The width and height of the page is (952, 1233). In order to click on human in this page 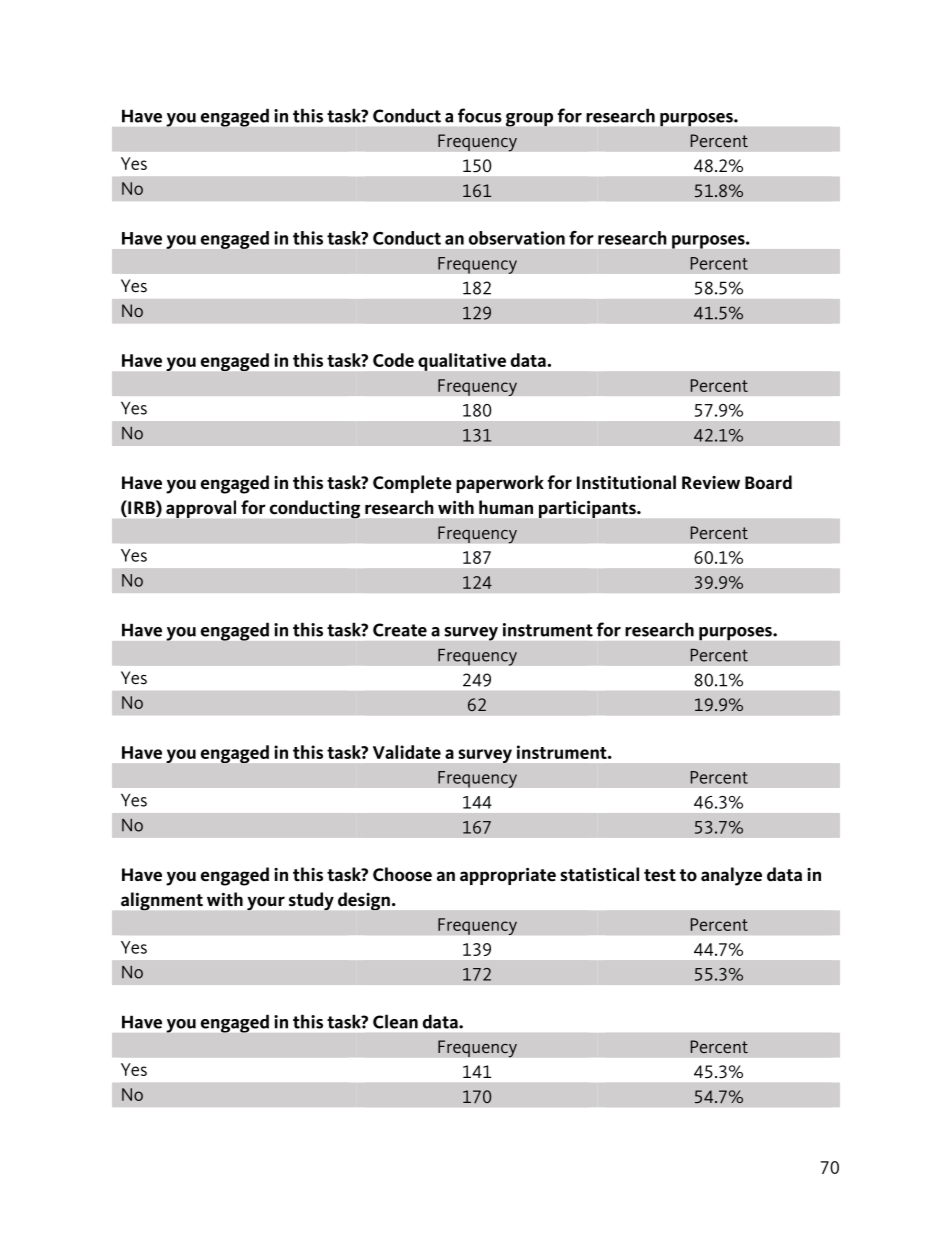, I will do `click(506, 507)`.
